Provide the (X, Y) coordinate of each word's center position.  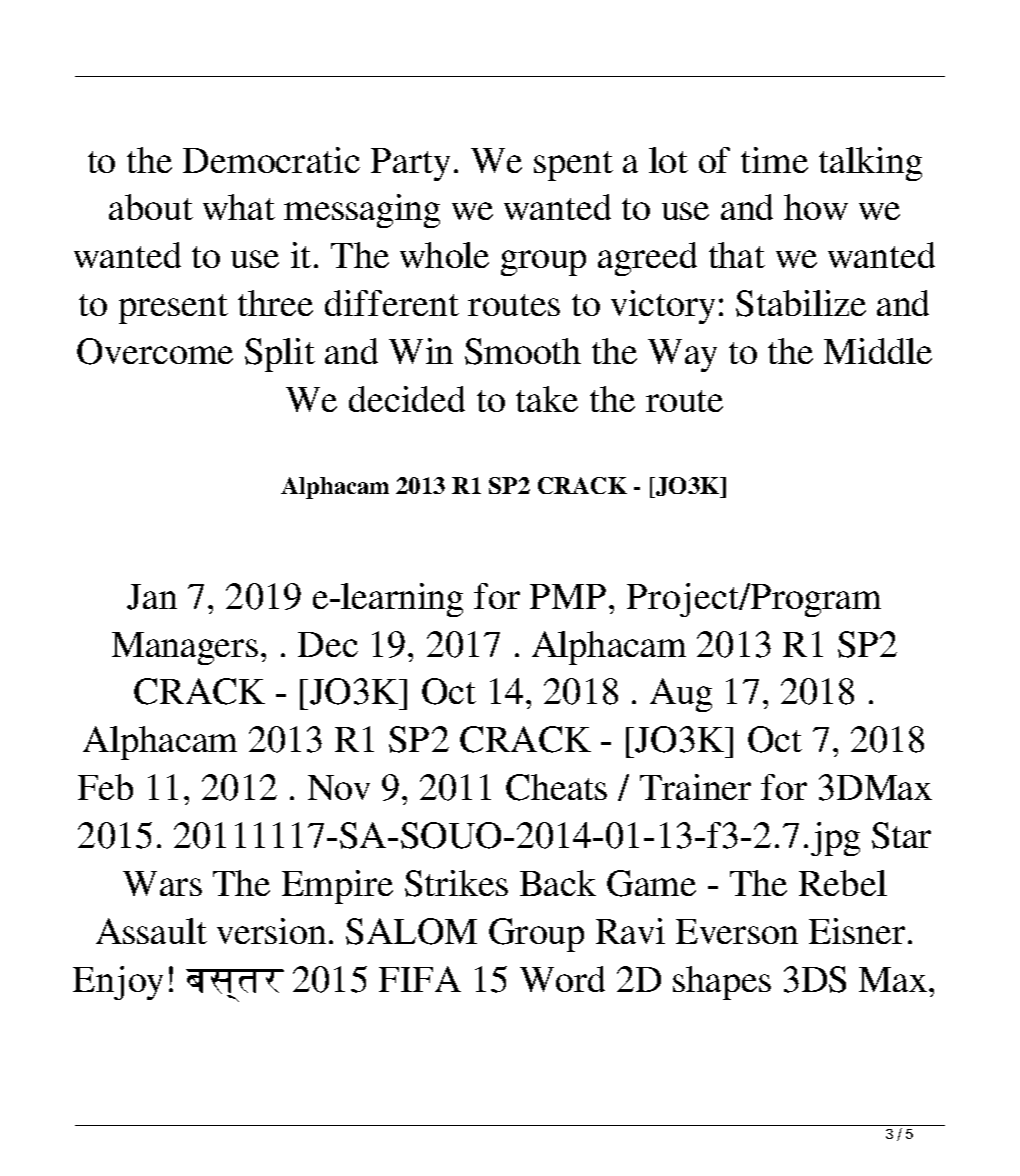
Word (562, 979)
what (239, 207)
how (816, 207)
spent (573, 166)
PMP (568, 596)
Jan (152, 597)
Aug (681, 695)
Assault (151, 931)
